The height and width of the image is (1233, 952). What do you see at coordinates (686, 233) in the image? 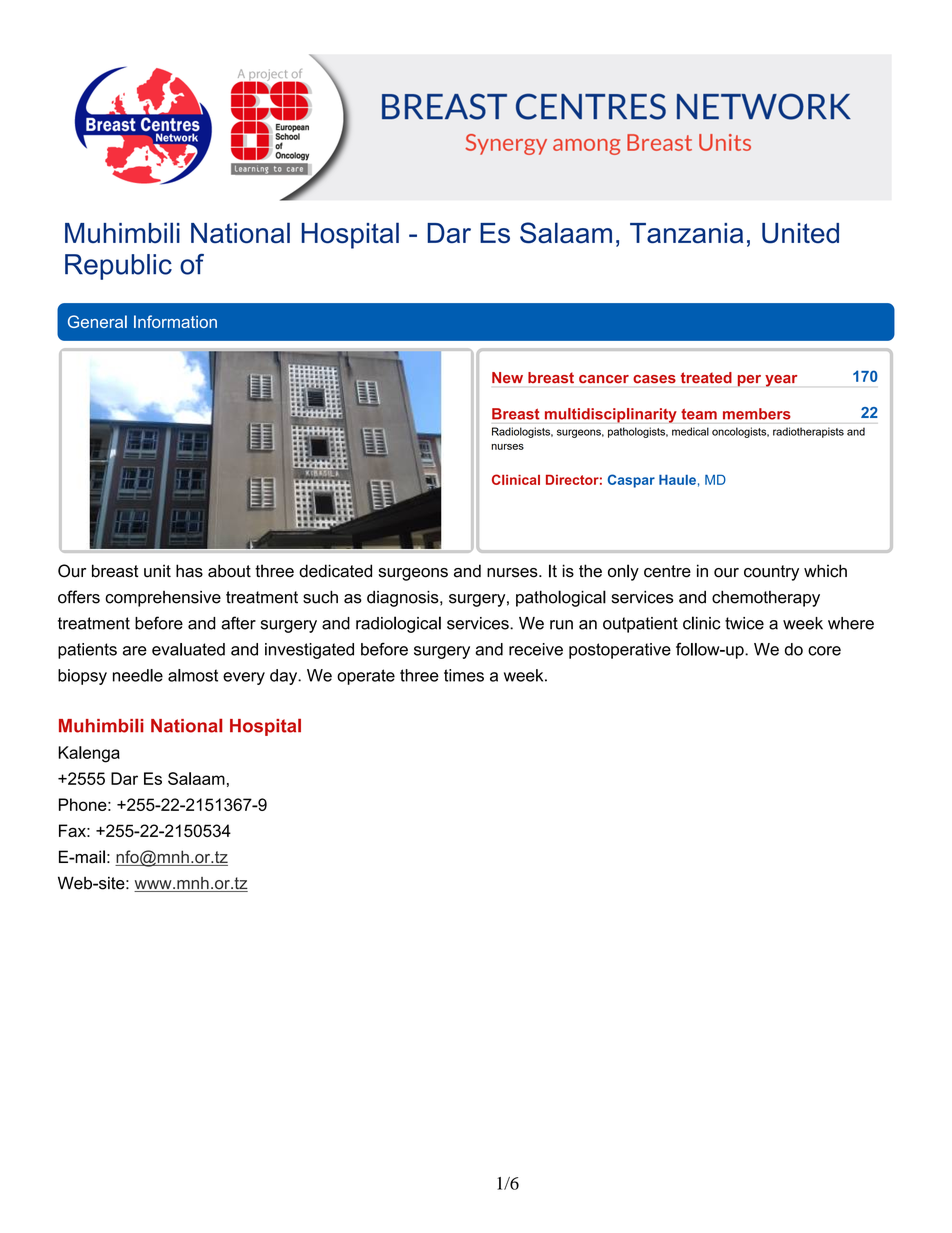
I see `Tanzania` at bounding box center [686, 233].
